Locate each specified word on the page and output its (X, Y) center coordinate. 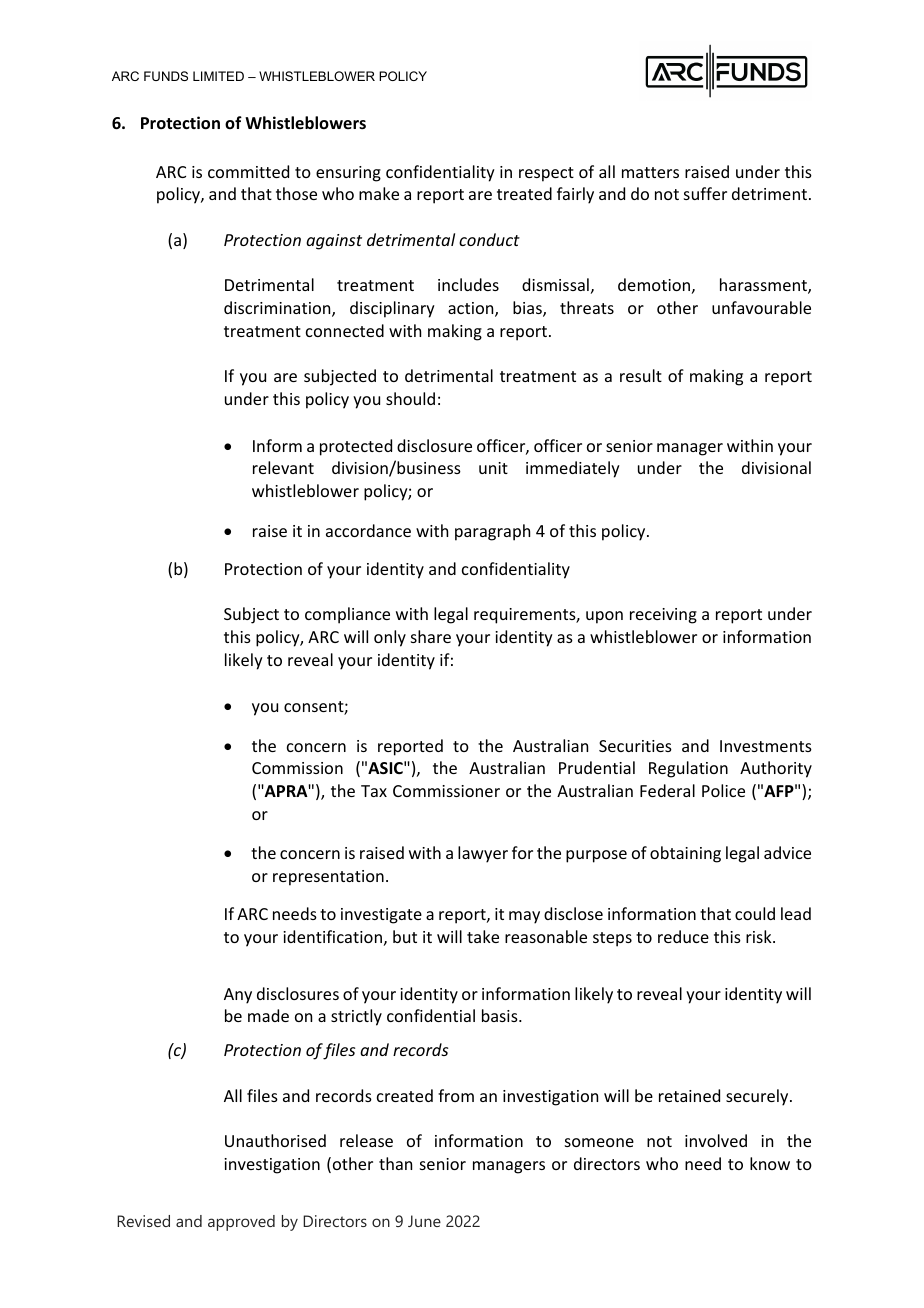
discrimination (278, 309)
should (410, 398)
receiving (663, 616)
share (431, 636)
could (755, 913)
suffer (705, 193)
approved (241, 1223)
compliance (347, 615)
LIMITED (218, 76)
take (483, 936)
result (641, 375)
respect (546, 174)
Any (238, 996)
